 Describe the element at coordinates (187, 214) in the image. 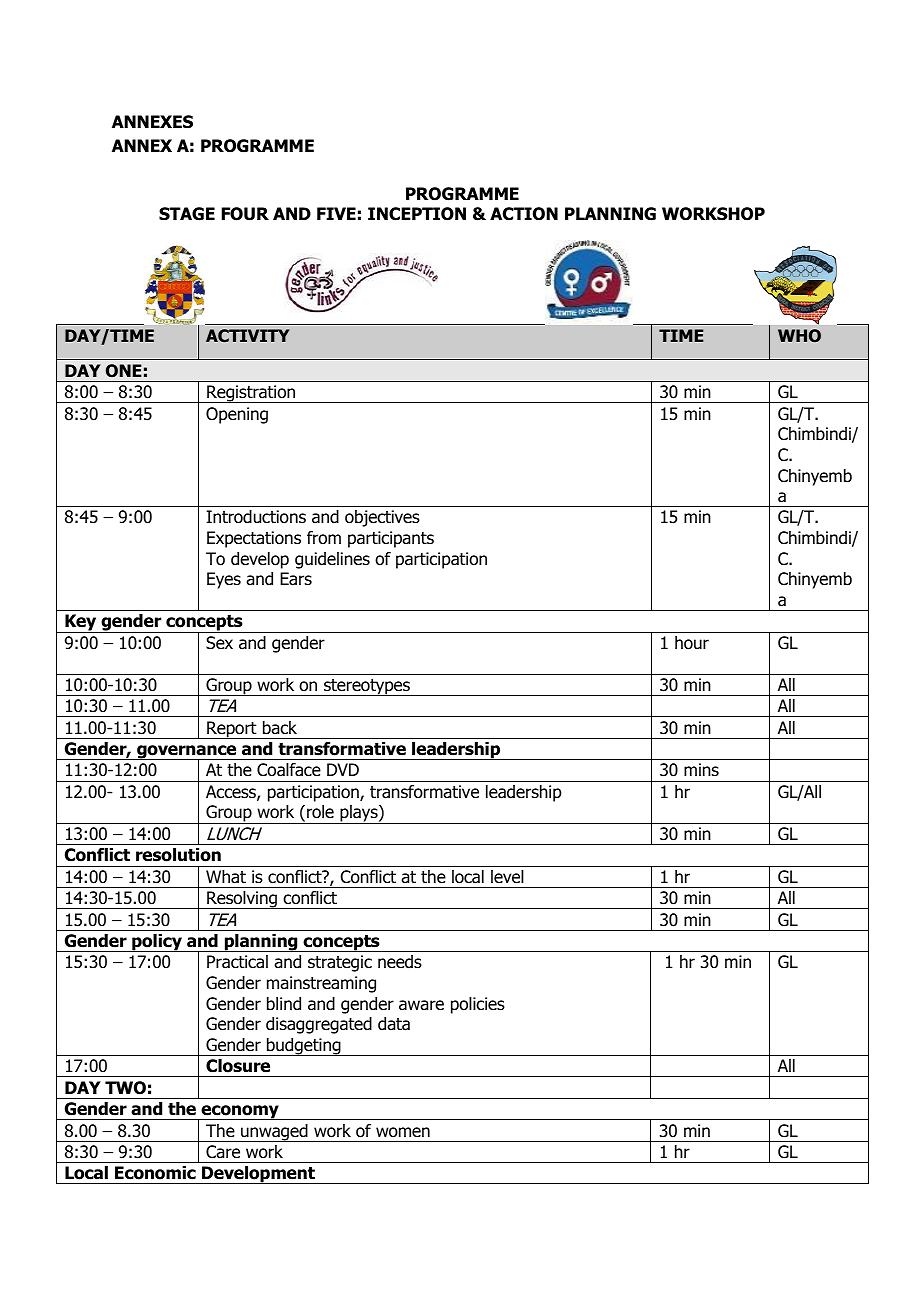

I see `STAGE` at that location.
